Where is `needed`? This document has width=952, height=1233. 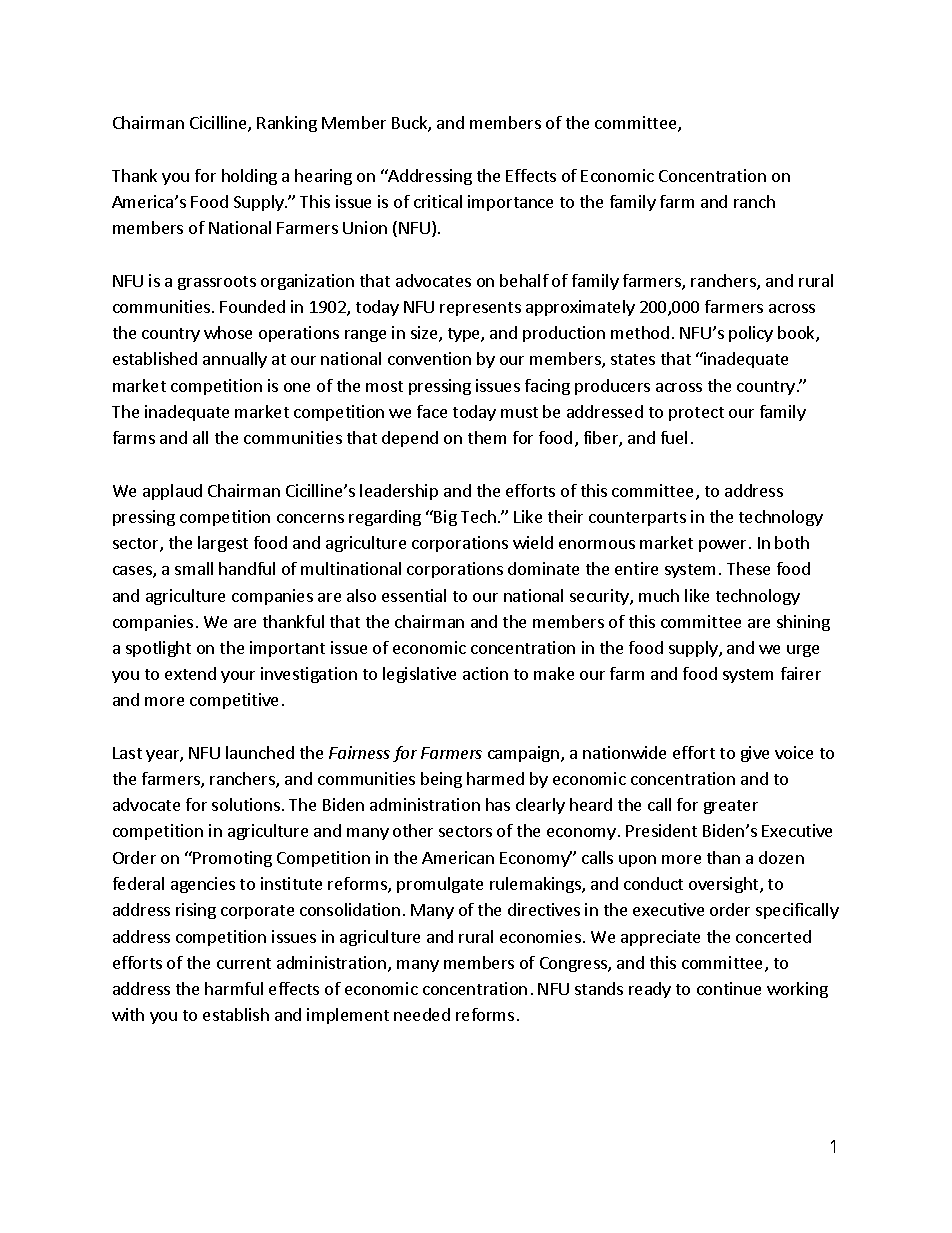
needed is located at coordinates (422, 1014).
